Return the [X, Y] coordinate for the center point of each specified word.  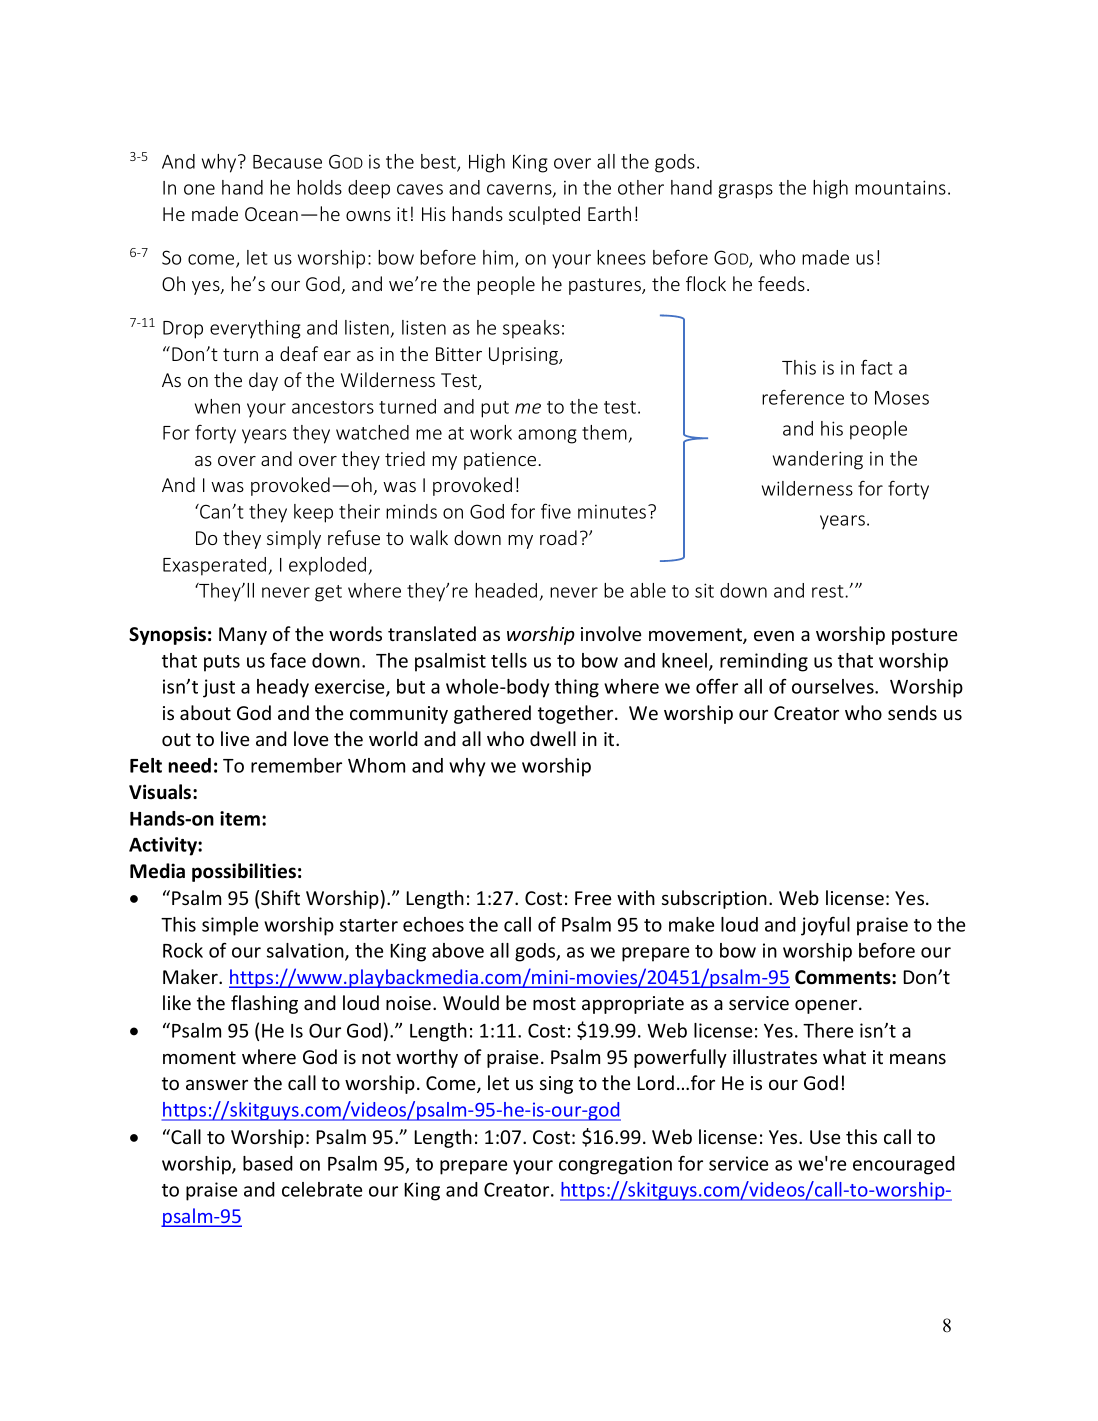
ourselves [834, 686]
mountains [900, 187]
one [199, 189]
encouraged [904, 1165]
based [268, 1163]
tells [509, 660]
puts [222, 663]
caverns [520, 190]
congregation [615, 1165]
